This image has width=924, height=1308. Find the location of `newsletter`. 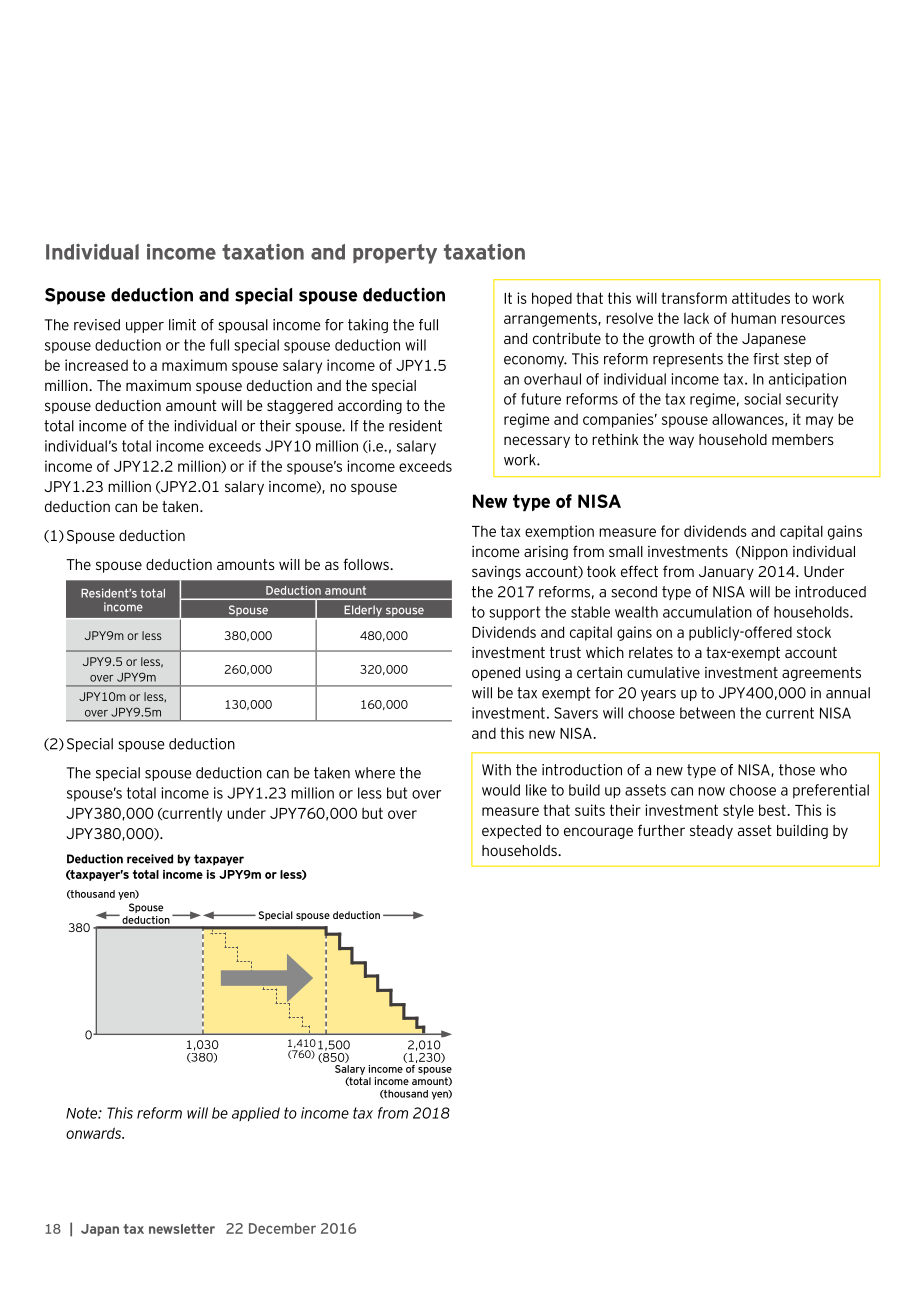

newsletter is located at coordinates (182, 1229).
